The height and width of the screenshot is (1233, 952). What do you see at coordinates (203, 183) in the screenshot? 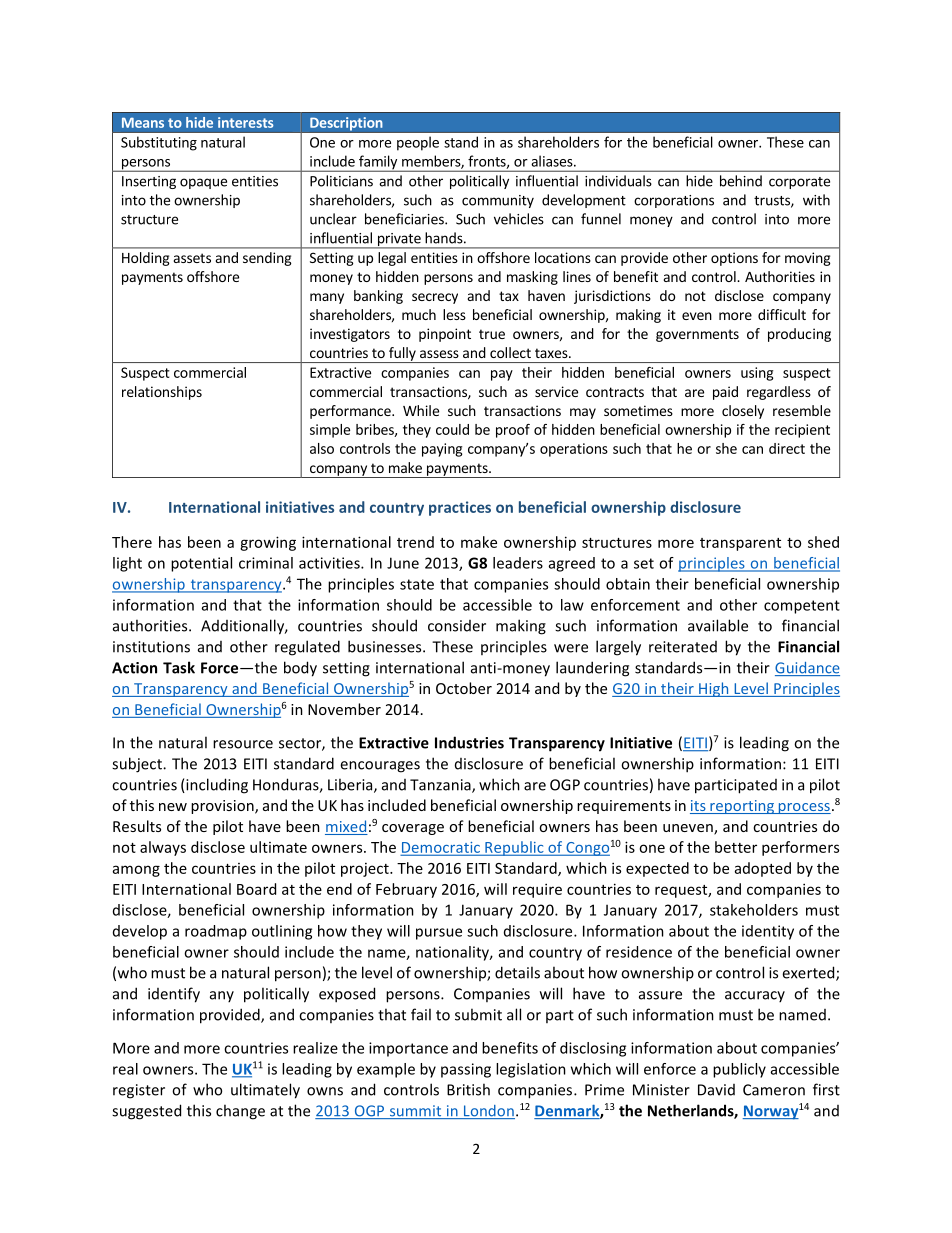
I see `opaque` at bounding box center [203, 183].
